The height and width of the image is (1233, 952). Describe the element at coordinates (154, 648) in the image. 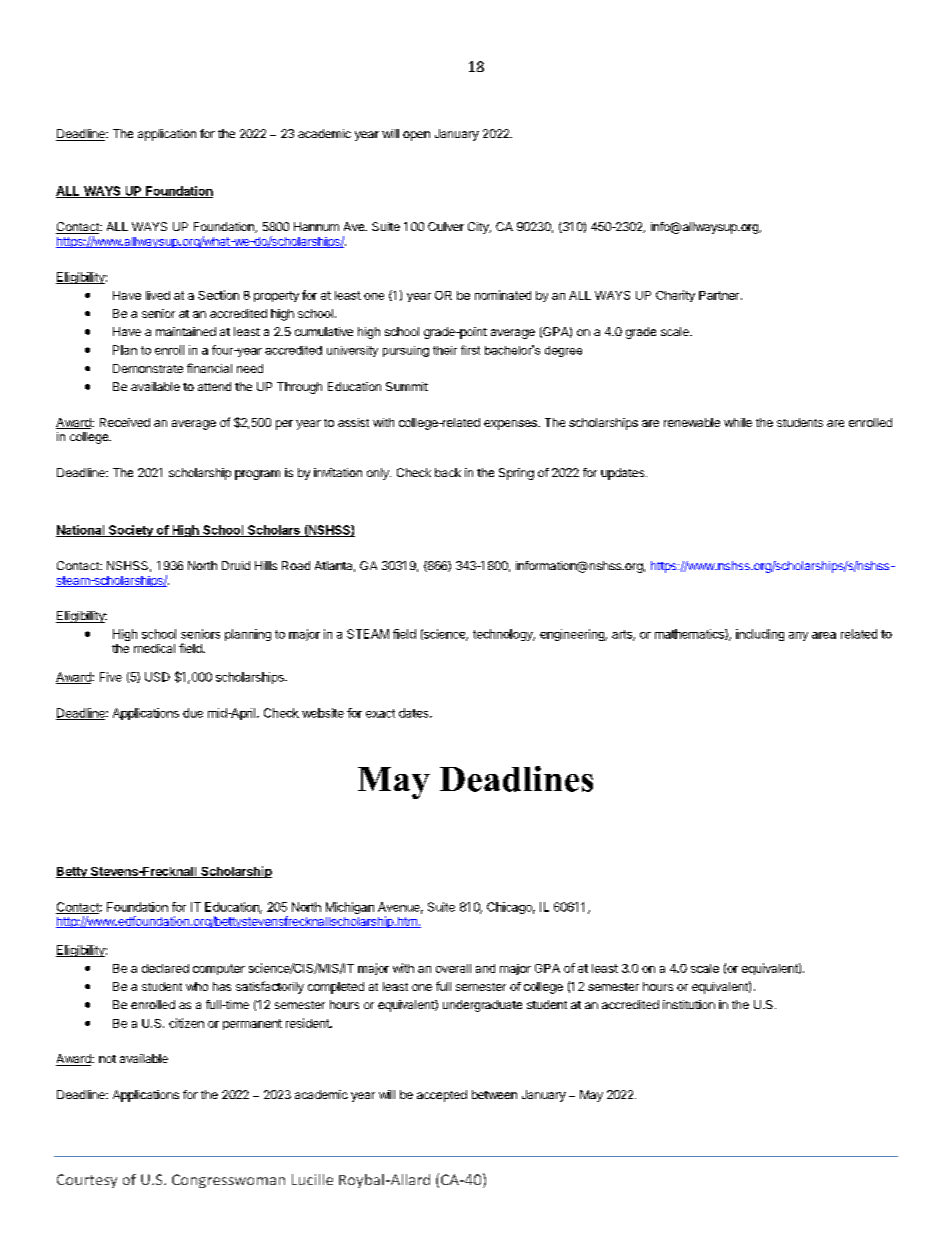

I see `medical` at that location.
